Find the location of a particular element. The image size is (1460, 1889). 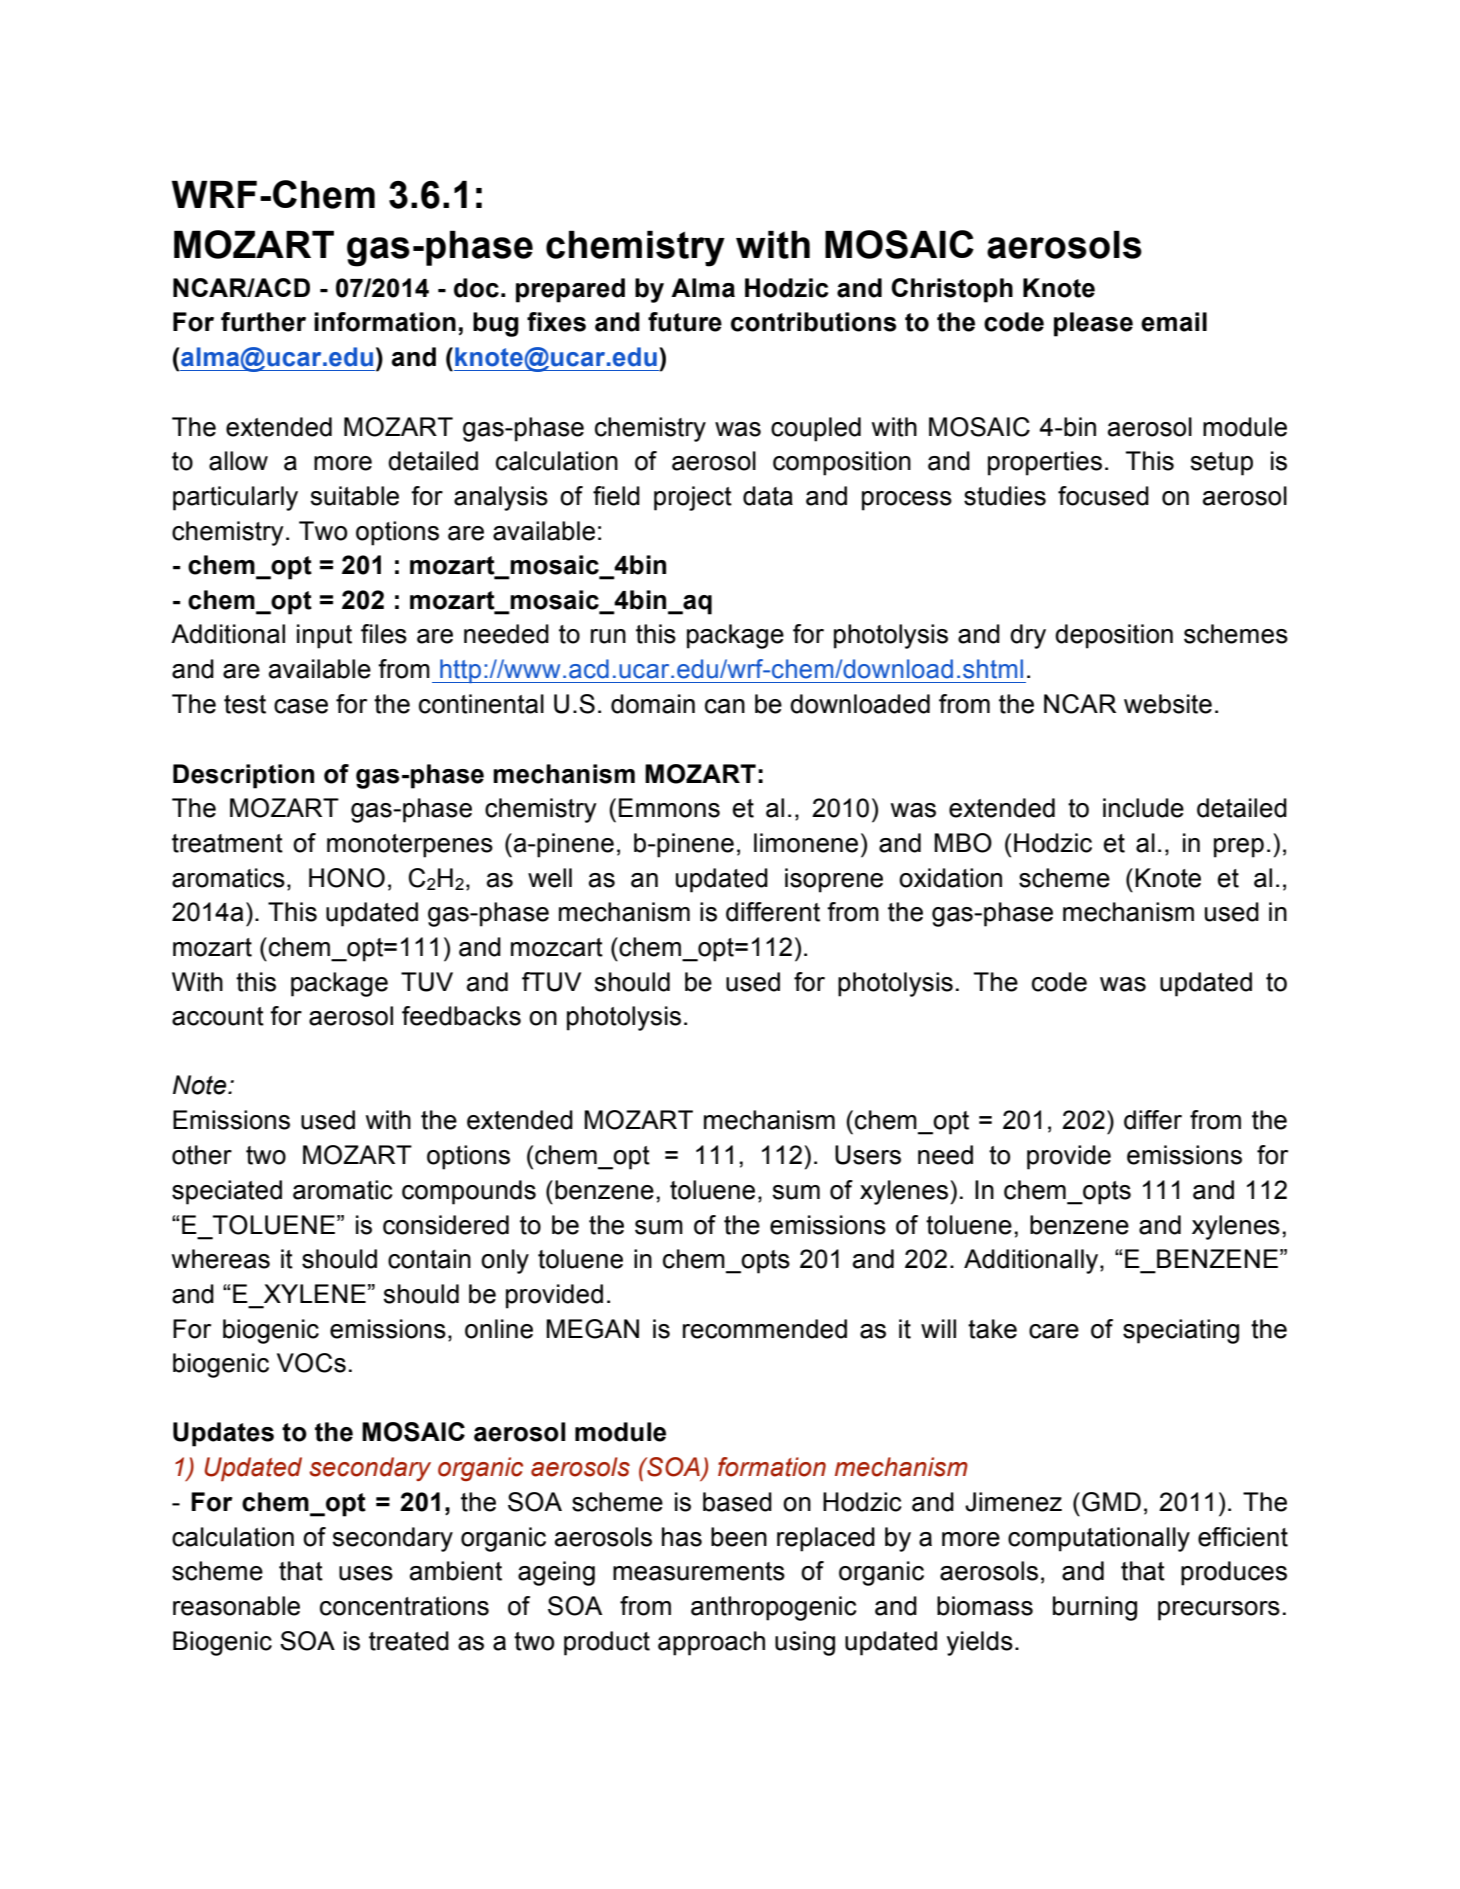

uses is located at coordinates (366, 1573).
